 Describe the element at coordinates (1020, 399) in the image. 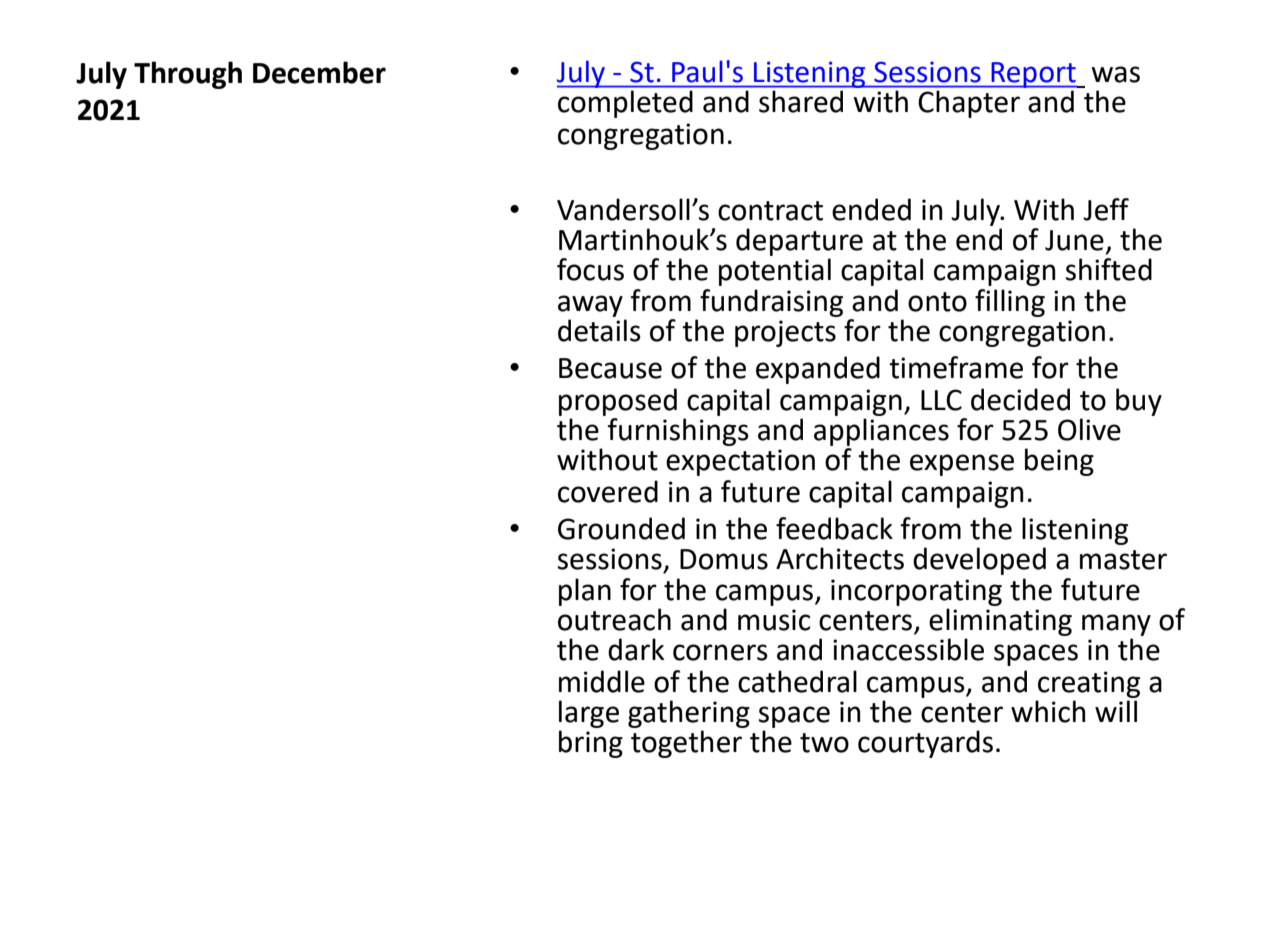

I see `decided` at that location.
